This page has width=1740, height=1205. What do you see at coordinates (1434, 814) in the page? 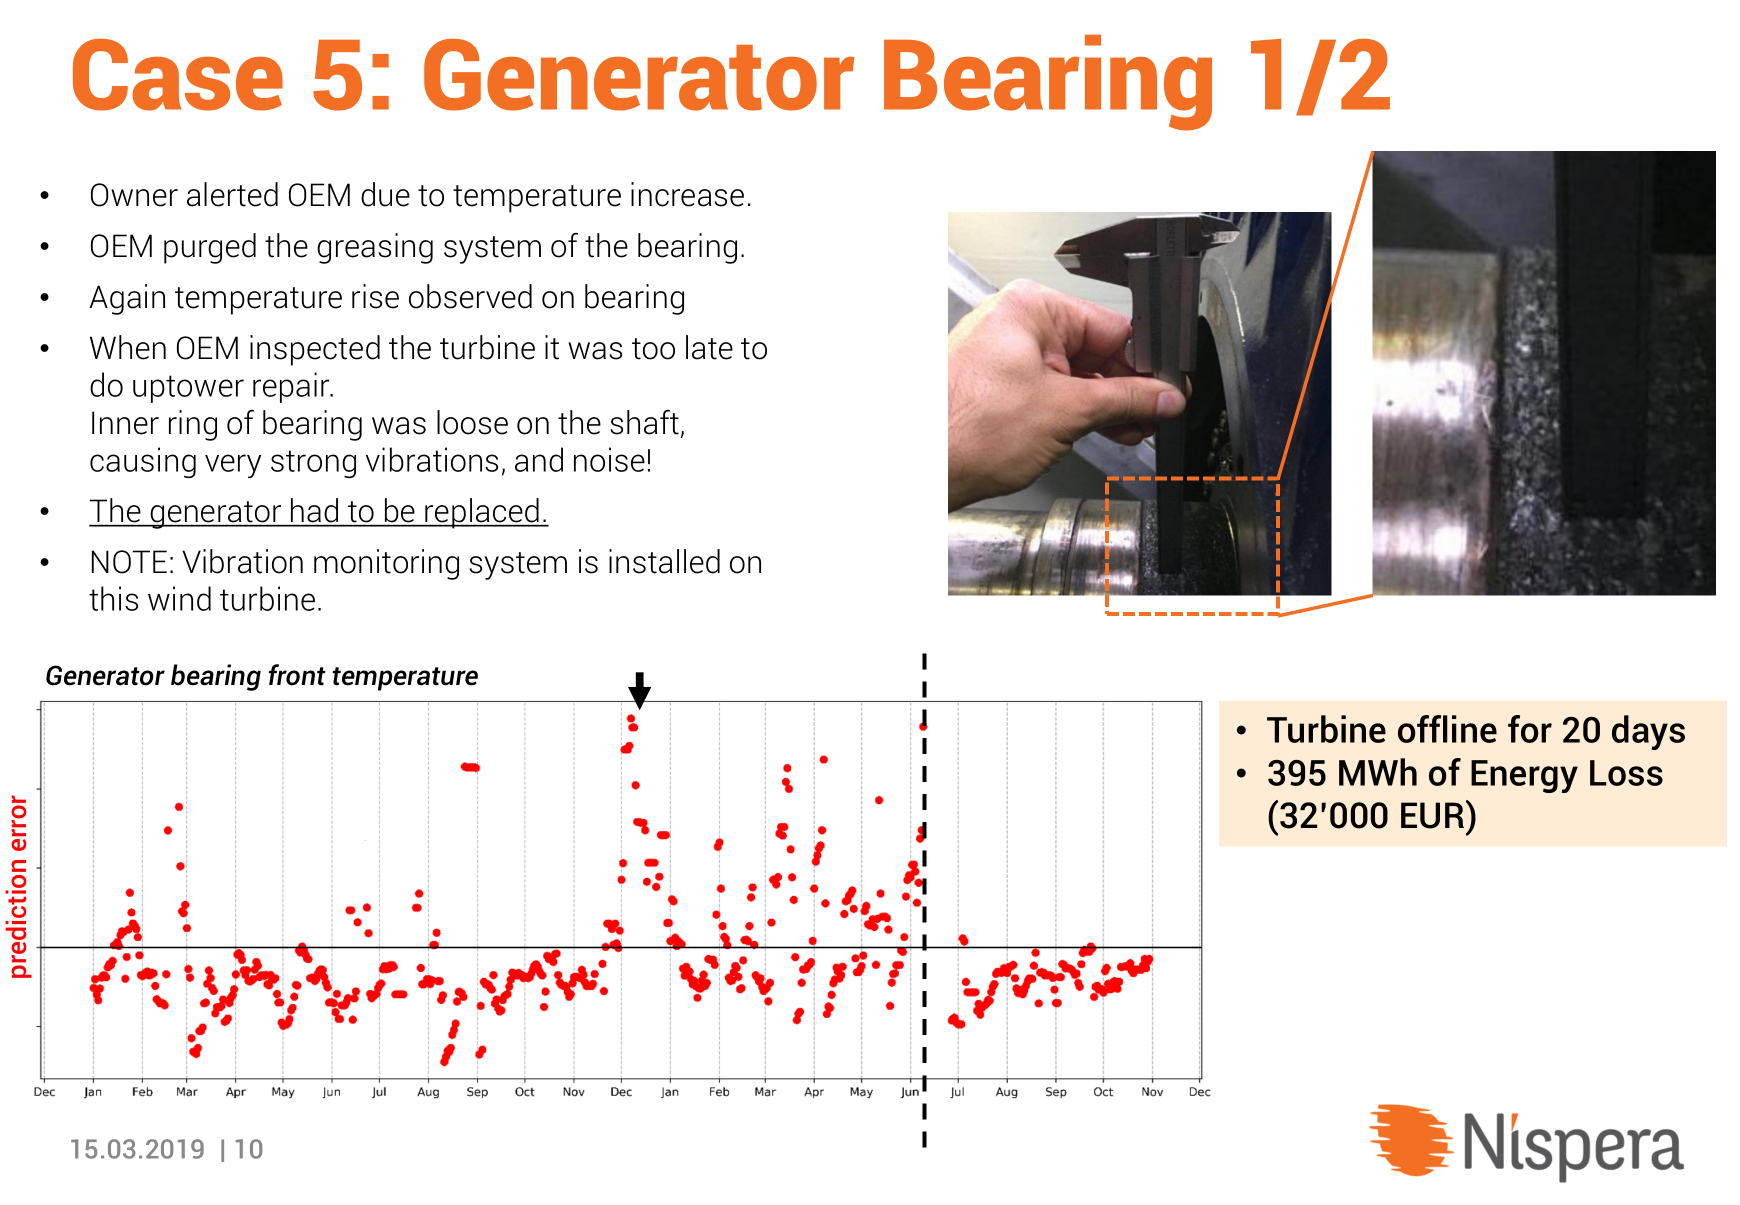
I see `EUR` at bounding box center [1434, 814].
